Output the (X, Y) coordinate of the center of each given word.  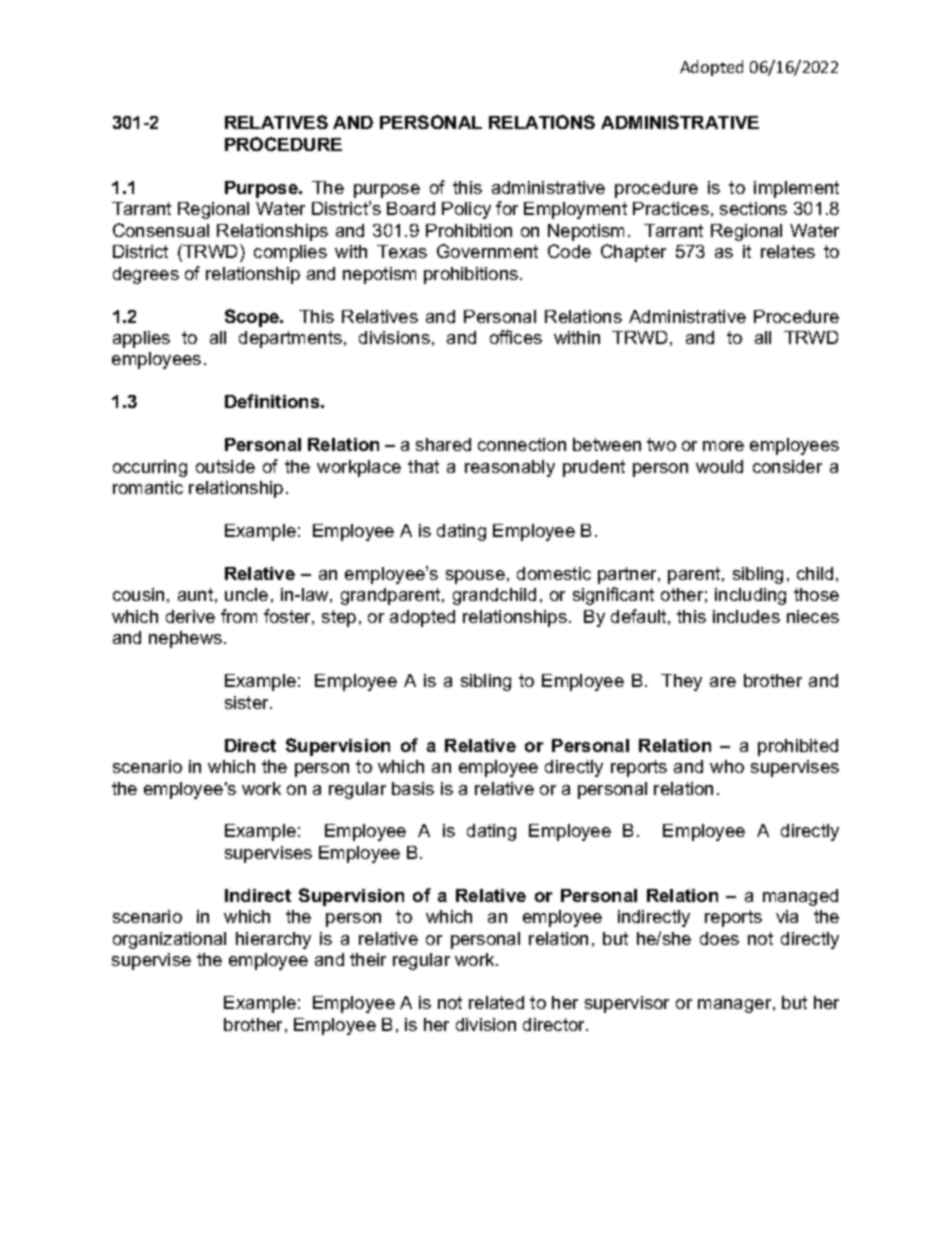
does (719, 938)
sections (753, 208)
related (496, 1002)
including (750, 596)
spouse (475, 577)
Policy (466, 210)
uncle (246, 594)
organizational (169, 940)
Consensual (161, 230)
